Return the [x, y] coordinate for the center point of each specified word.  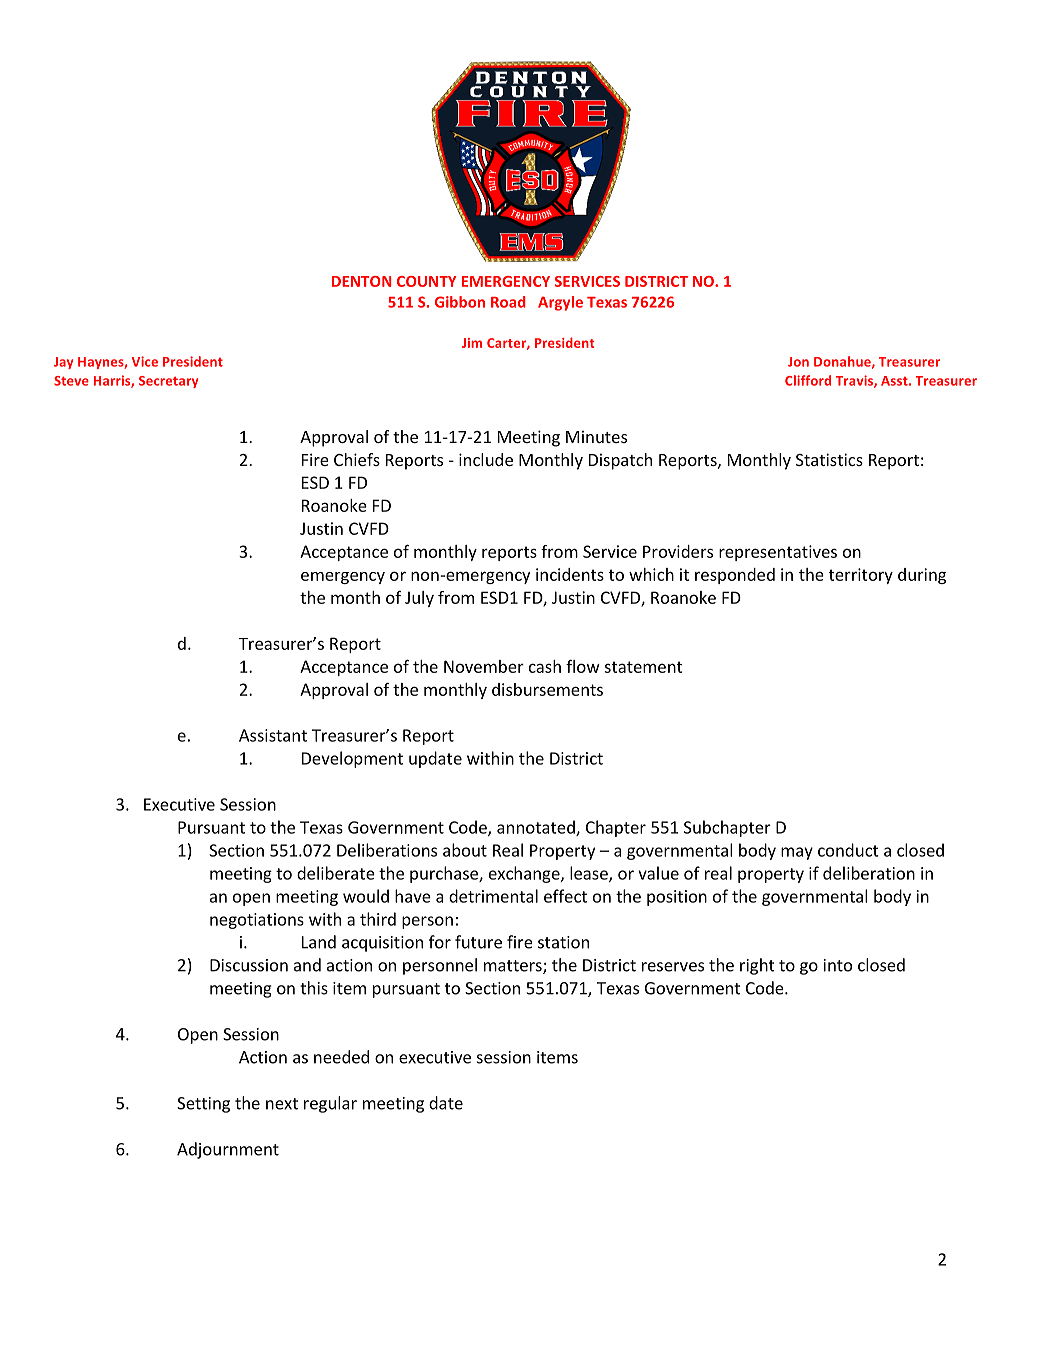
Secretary [168, 382]
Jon [798, 362]
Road [508, 302]
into [838, 965]
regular [330, 1104]
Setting [203, 1105]
